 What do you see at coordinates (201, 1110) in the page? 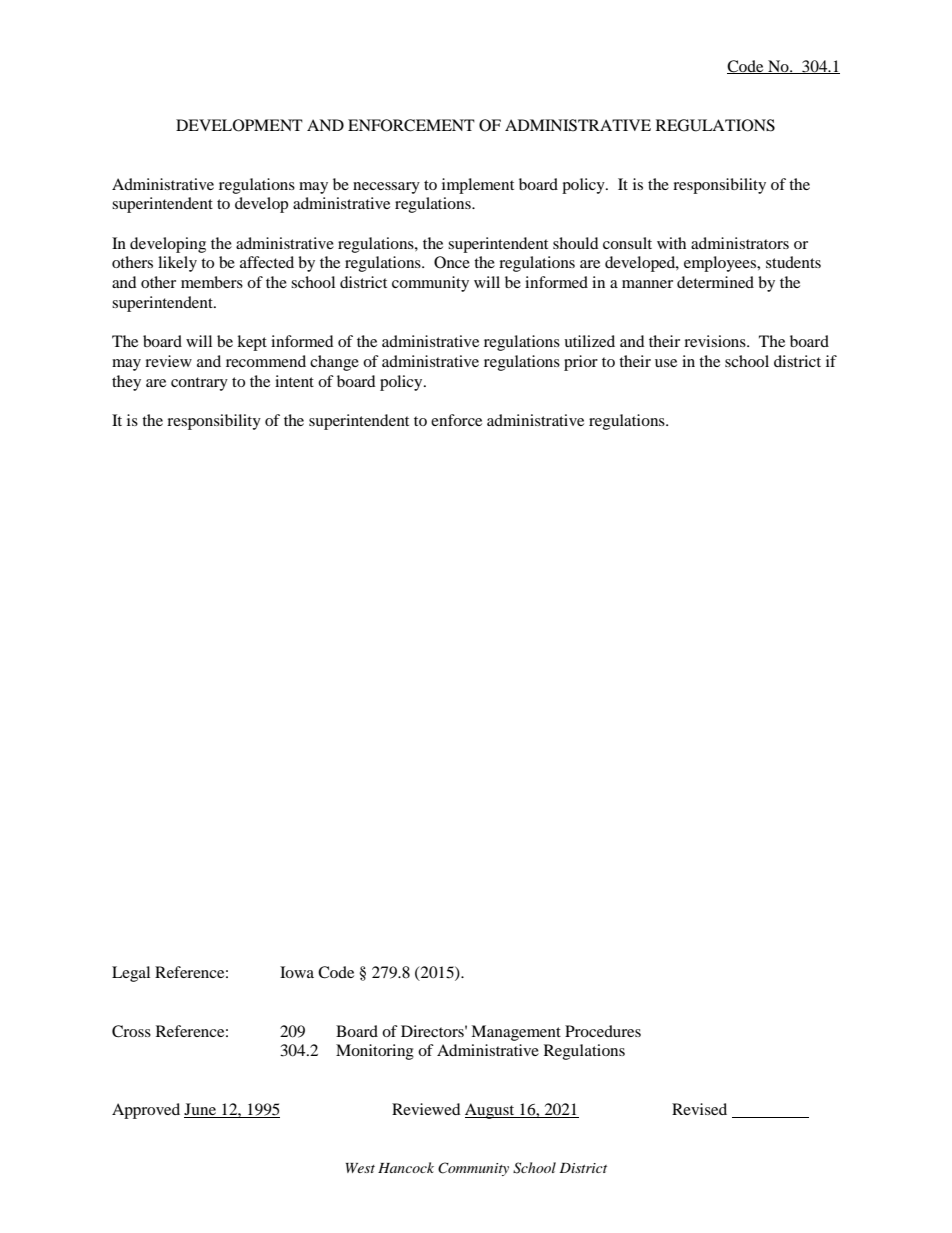
I see `June` at bounding box center [201, 1110].
